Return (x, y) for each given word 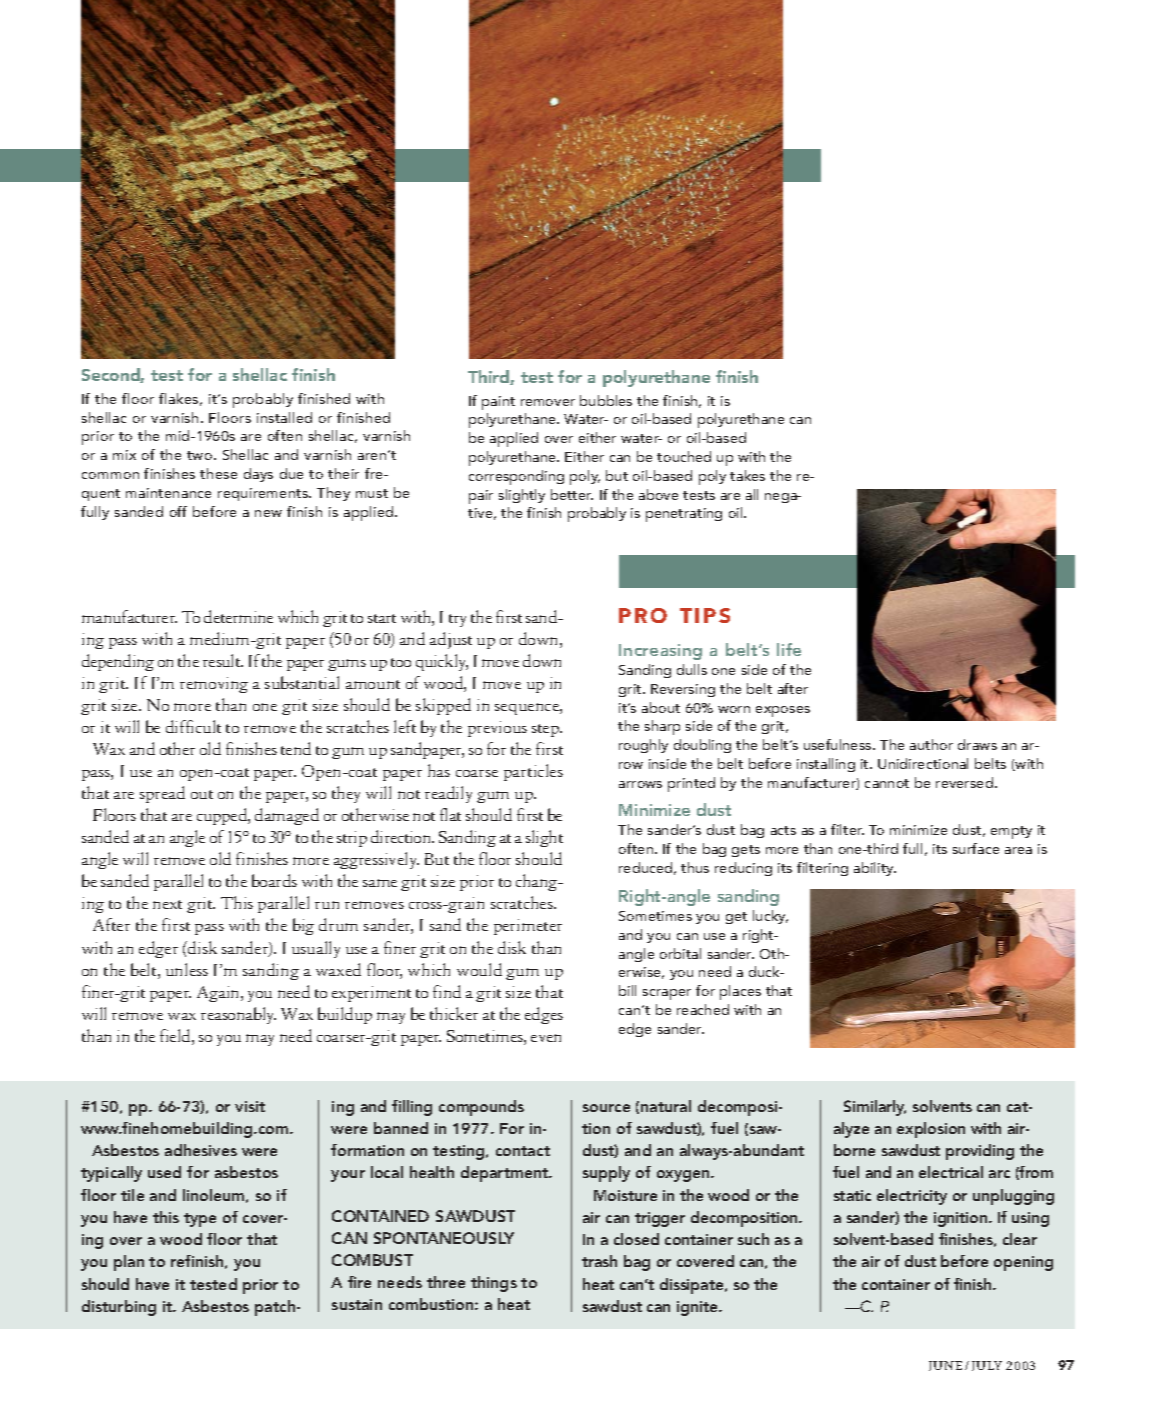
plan (129, 1263)
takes (747, 475)
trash (599, 1261)
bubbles (606, 400)
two (201, 455)
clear (1020, 1239)
